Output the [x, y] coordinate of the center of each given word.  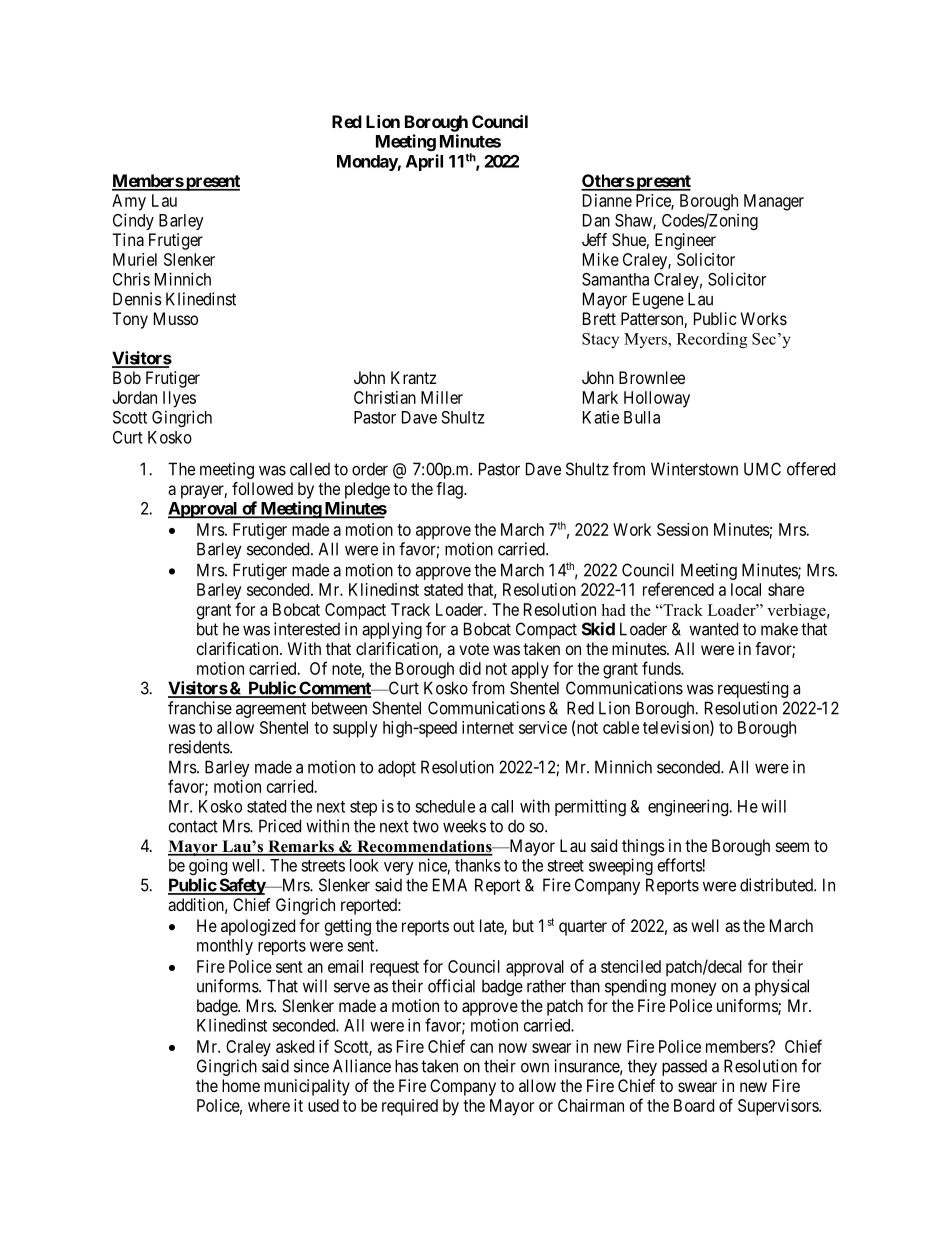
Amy [129, 202]
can [481, 1048]
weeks [464, 826]
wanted [713, 629]
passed [684, 1068]
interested [307, 629]
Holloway [657, 399]
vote [474, 649]
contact [193, 826]
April [424, 162]
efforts [680, 865]
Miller [442, 397]
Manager [774, 202]
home [241, 1085]
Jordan [134, 397]
